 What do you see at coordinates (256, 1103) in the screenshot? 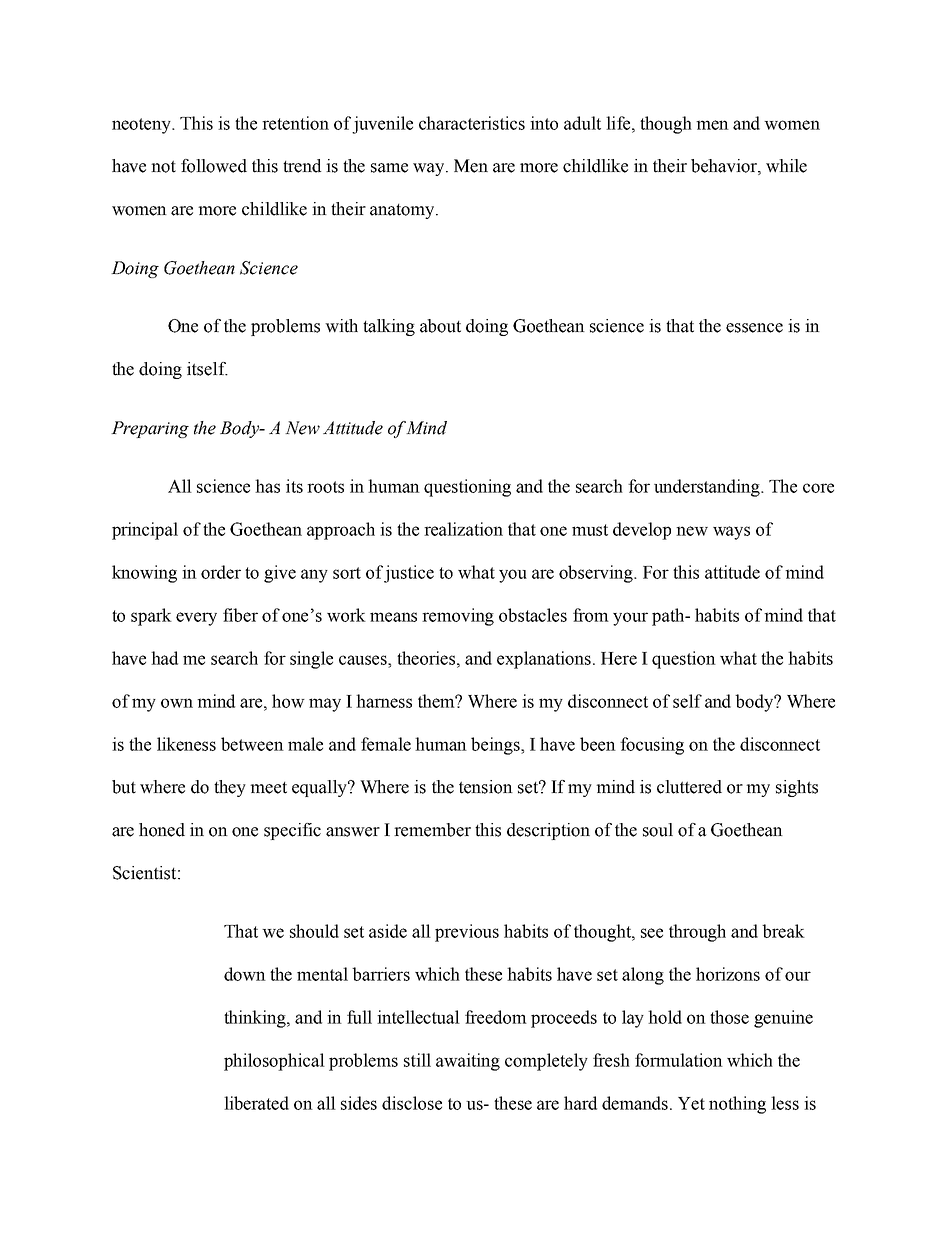
I see `liberated` at bounding box center [256, 1103].
